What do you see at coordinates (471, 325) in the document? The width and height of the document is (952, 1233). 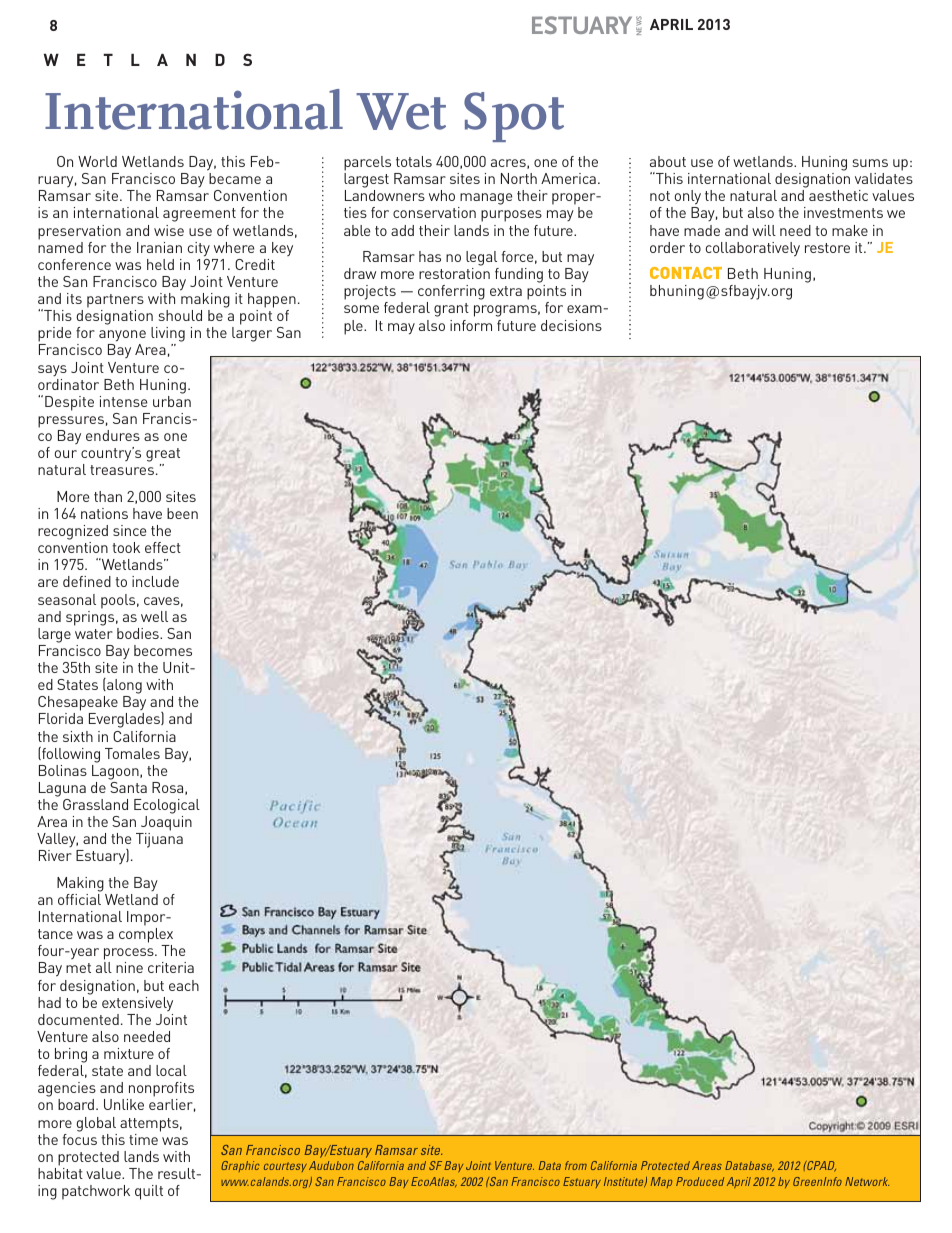 I see `inform` at bounding box center [471, 325].
